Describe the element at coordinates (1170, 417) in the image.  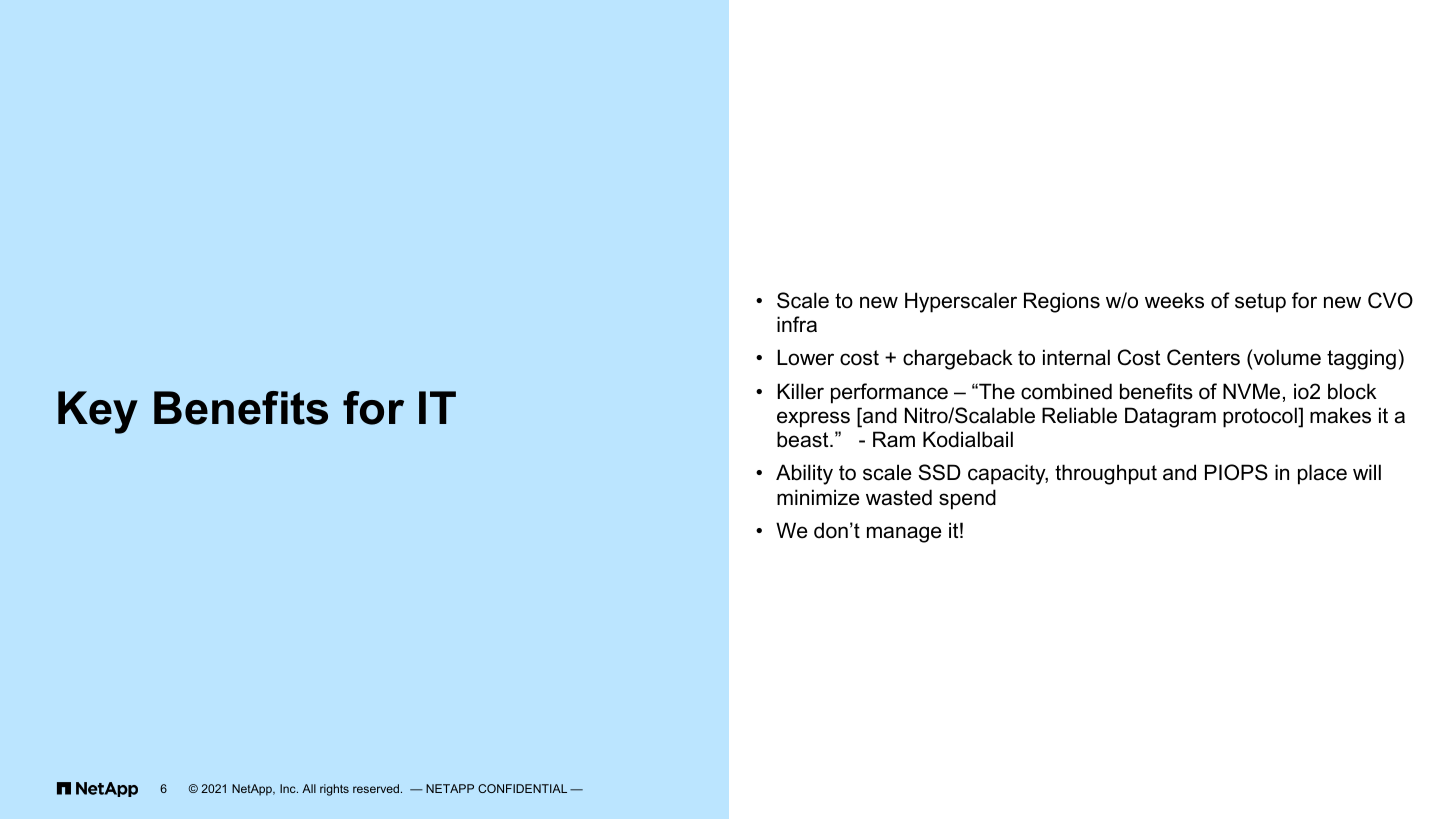
I see `Datagram` at that location.
